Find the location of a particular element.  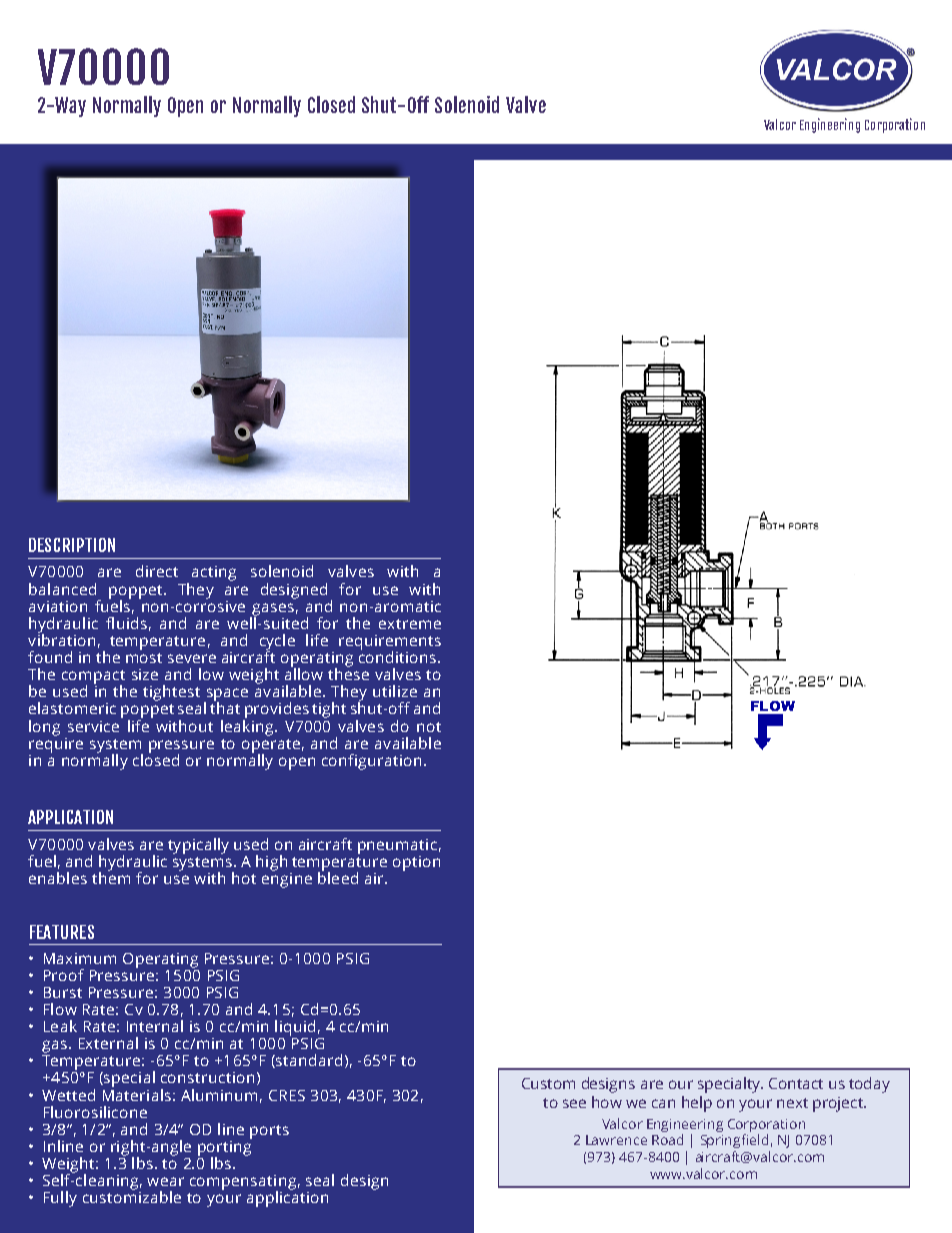

Contact is located at coordinates (796, 1083).
